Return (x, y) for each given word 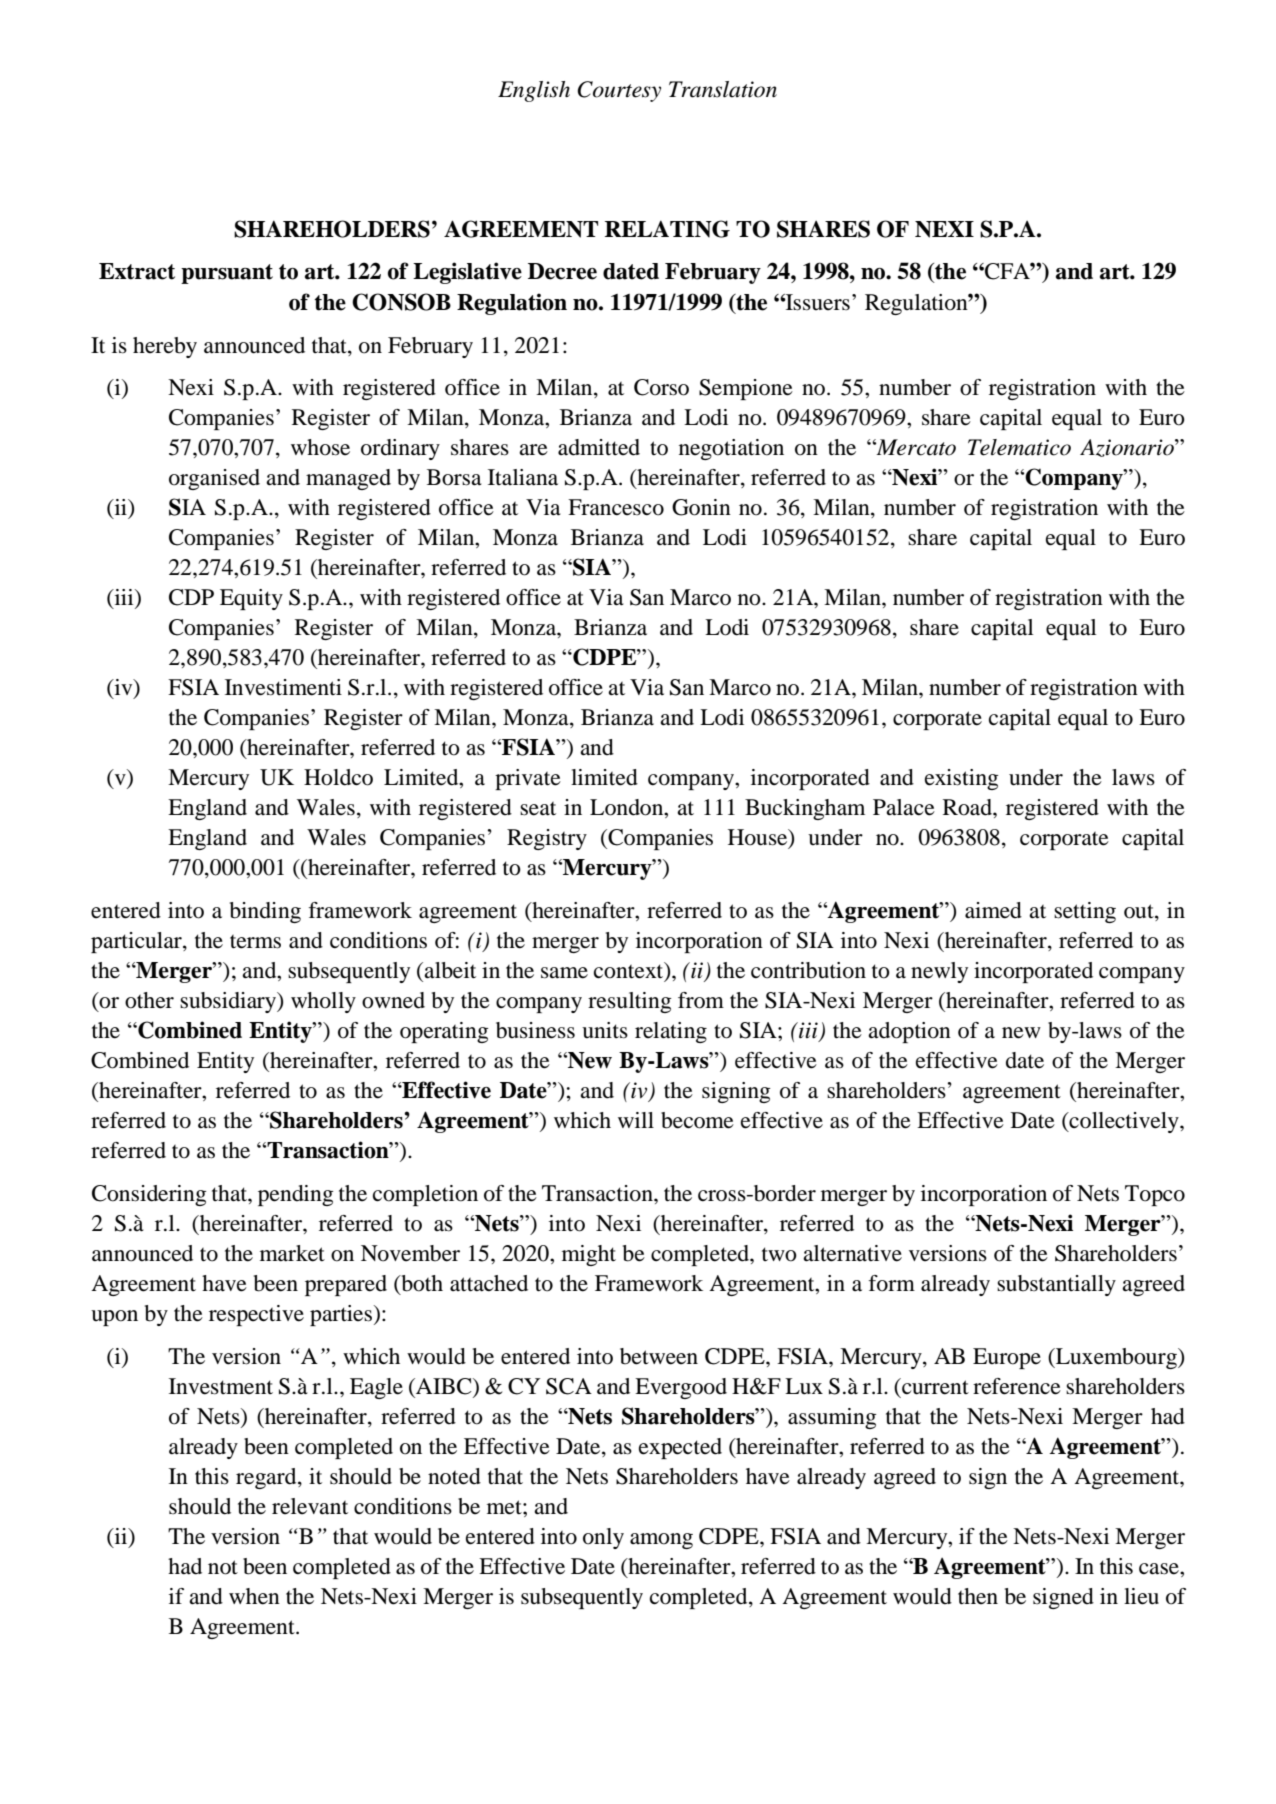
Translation (723, 89)
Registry (547, 839)
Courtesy (619, 91)
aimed (993, 910)
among (661, 1541)
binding (265, 912)
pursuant (227, 274)
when (254, 1596)
